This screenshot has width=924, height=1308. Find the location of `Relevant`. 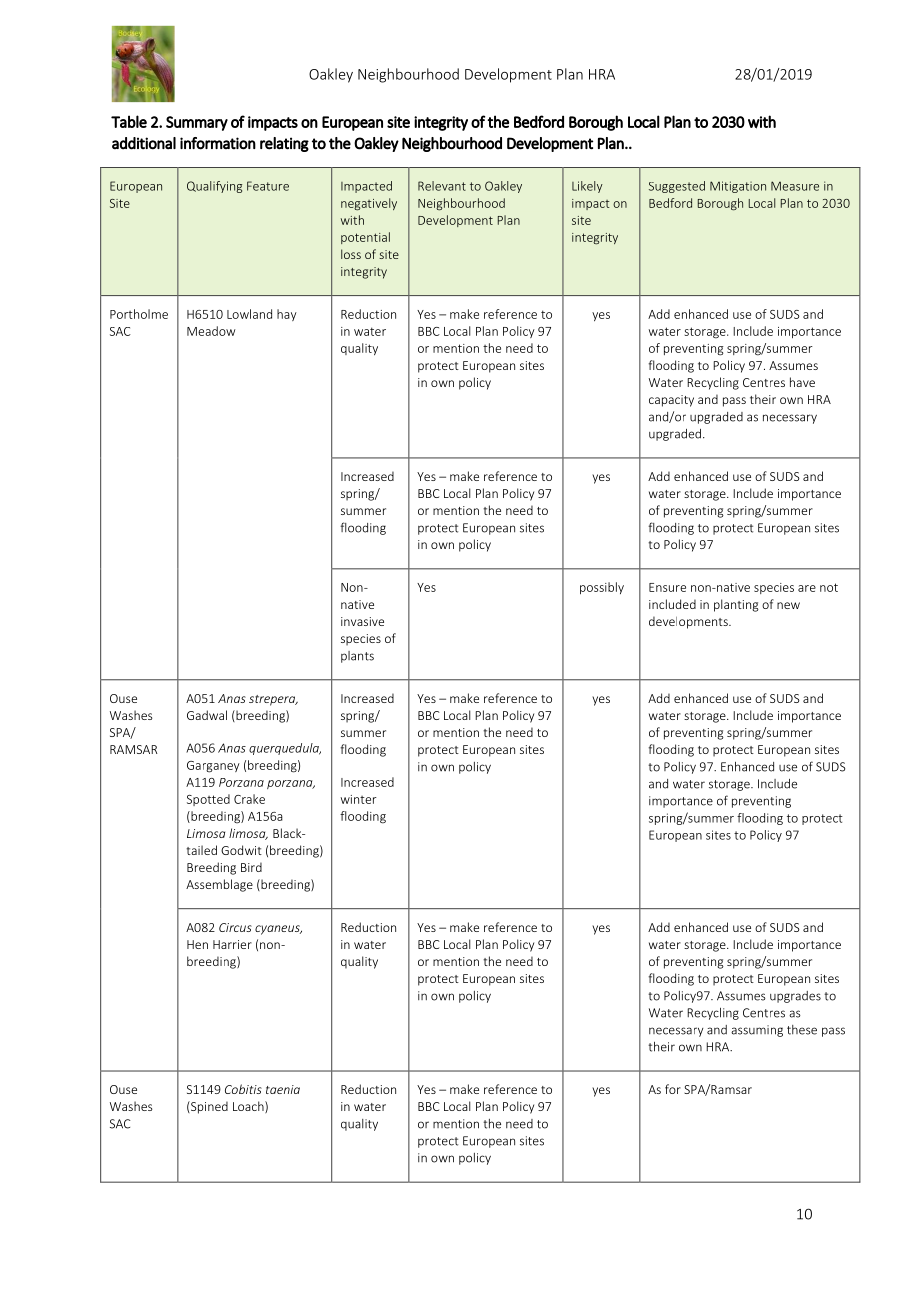

Relevant is located at coordinates (442, 186).
